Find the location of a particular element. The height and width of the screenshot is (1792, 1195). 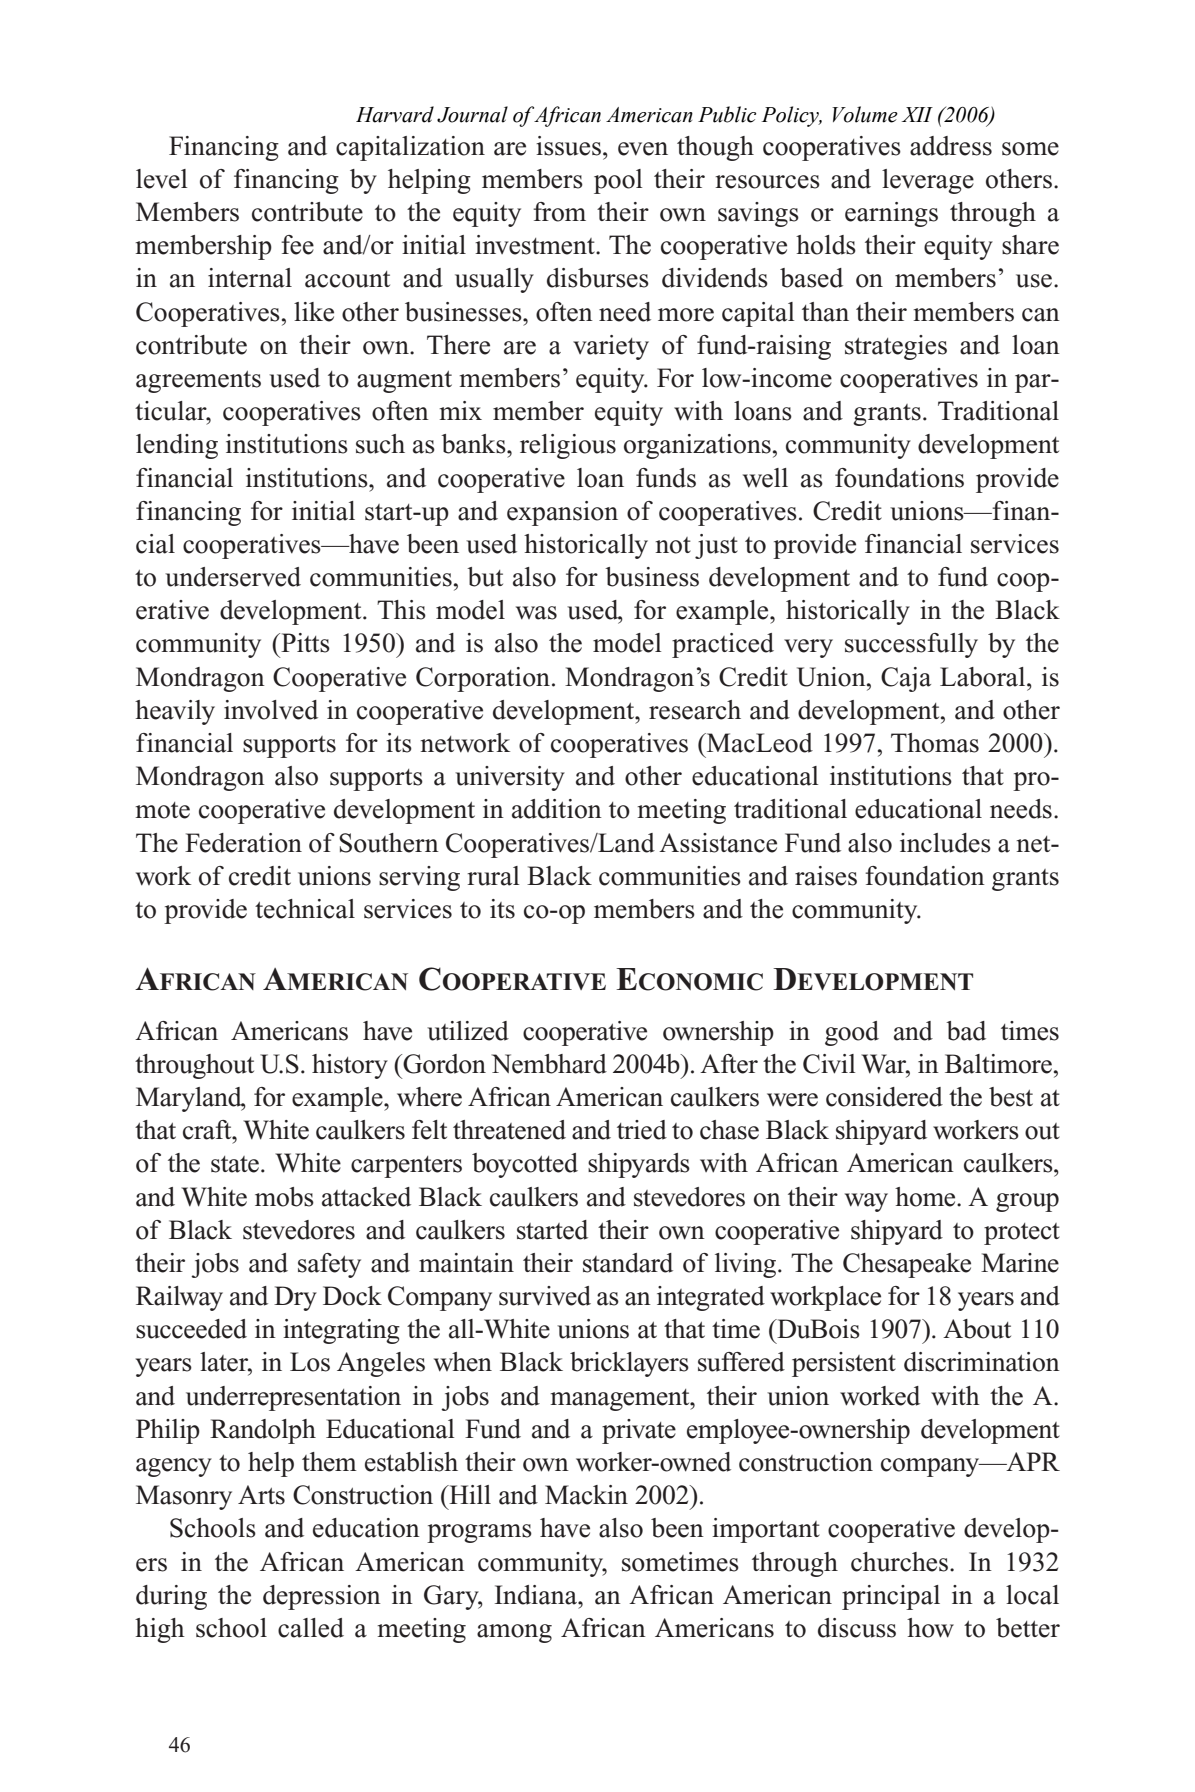

state is located at coordinates (235, 1164).
